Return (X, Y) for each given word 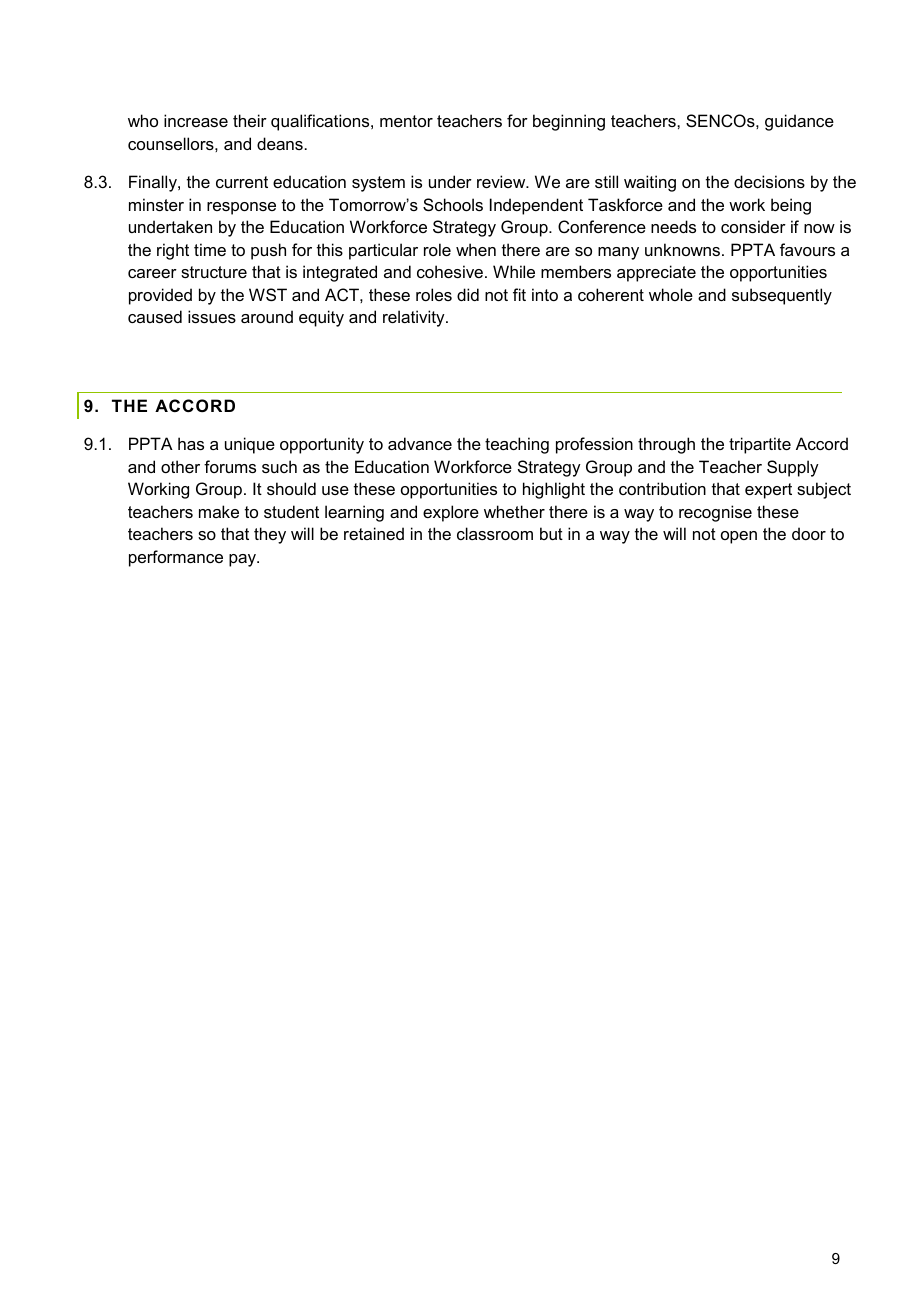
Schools (453, 204)
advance (420, 443)
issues (212, 316)
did (468, 294)
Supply (793, 468)
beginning (569, 122)
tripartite (760, 445)
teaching (517, 445)
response (241, 208)
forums (230, 466)
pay (243, 560)
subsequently (782, 296)
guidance (799, 122)
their (250, 120)
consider (753, 226)
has (191, 443)
